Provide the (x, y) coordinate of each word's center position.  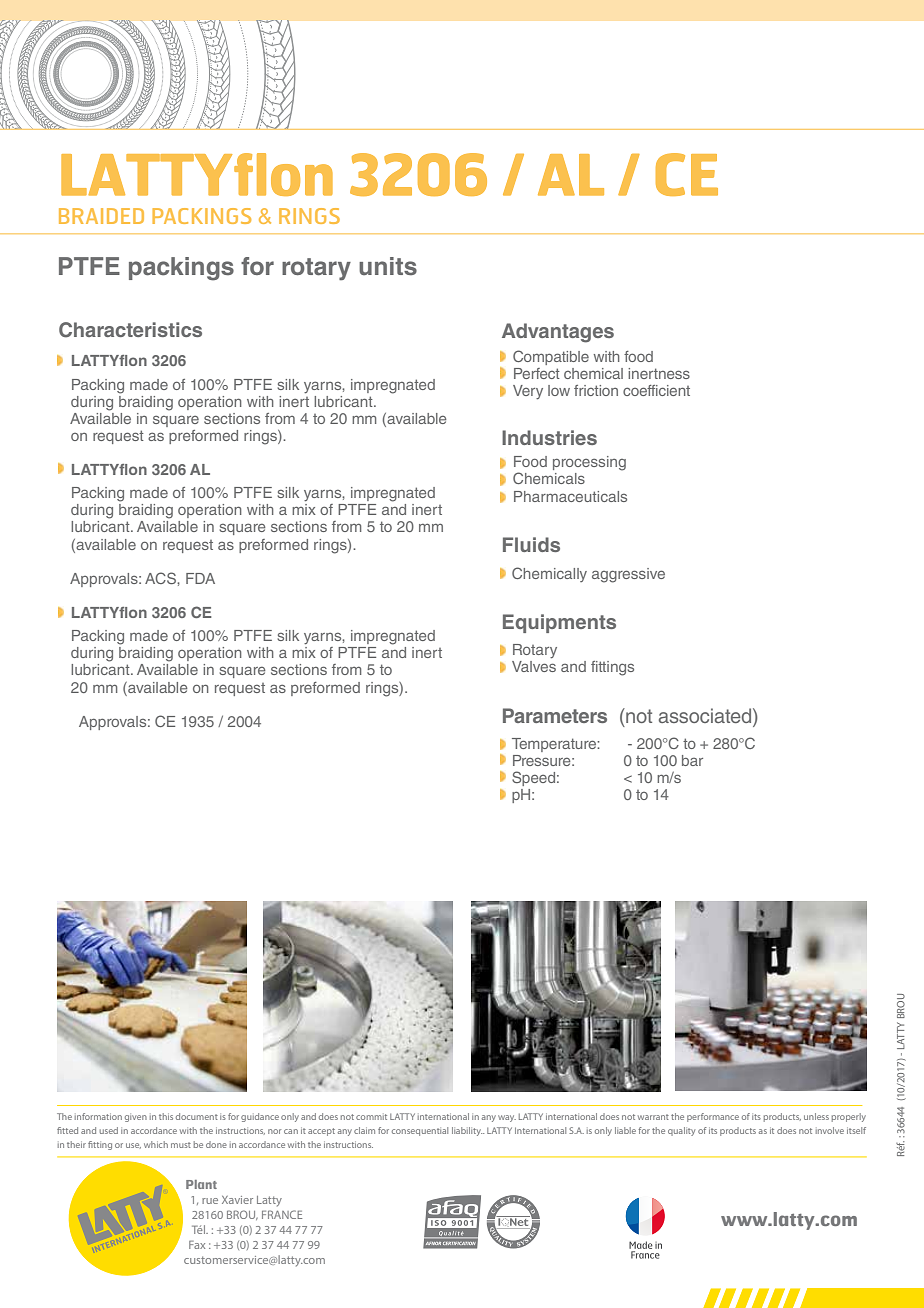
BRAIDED (101, 216)
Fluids (531, 544)
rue (210, 1201)
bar (692, 760)
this (166, 1116)
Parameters (555, 715)
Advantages (558, 333)
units (388, 266)
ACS (161, 578)
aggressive (628, 575)
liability (467, 1131)
